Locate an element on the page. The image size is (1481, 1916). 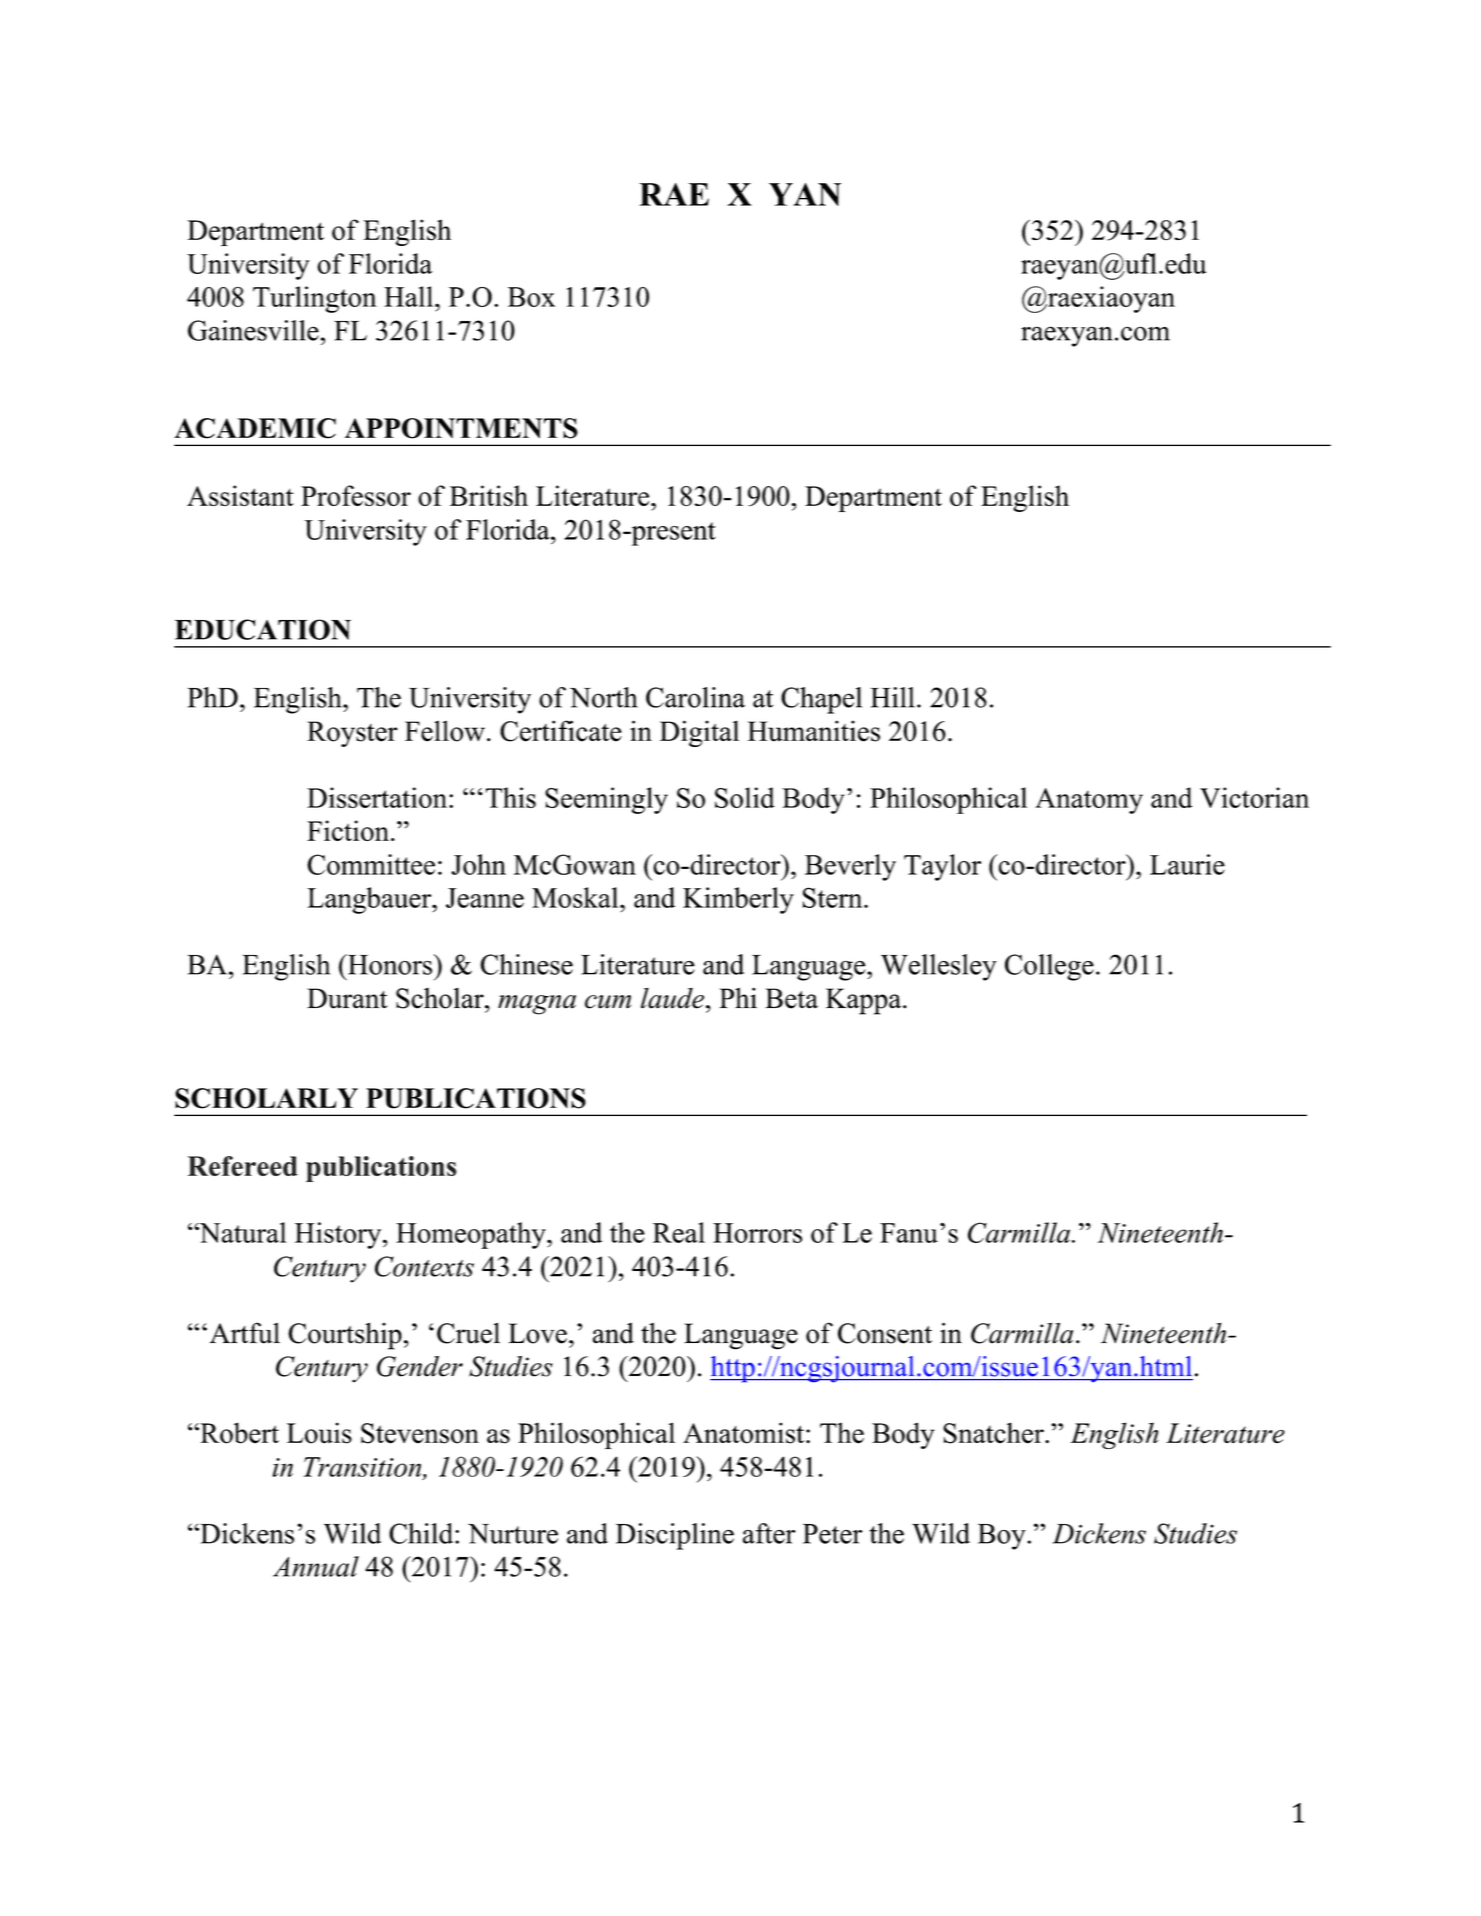
Hill is located at coordinates (892, 697).
